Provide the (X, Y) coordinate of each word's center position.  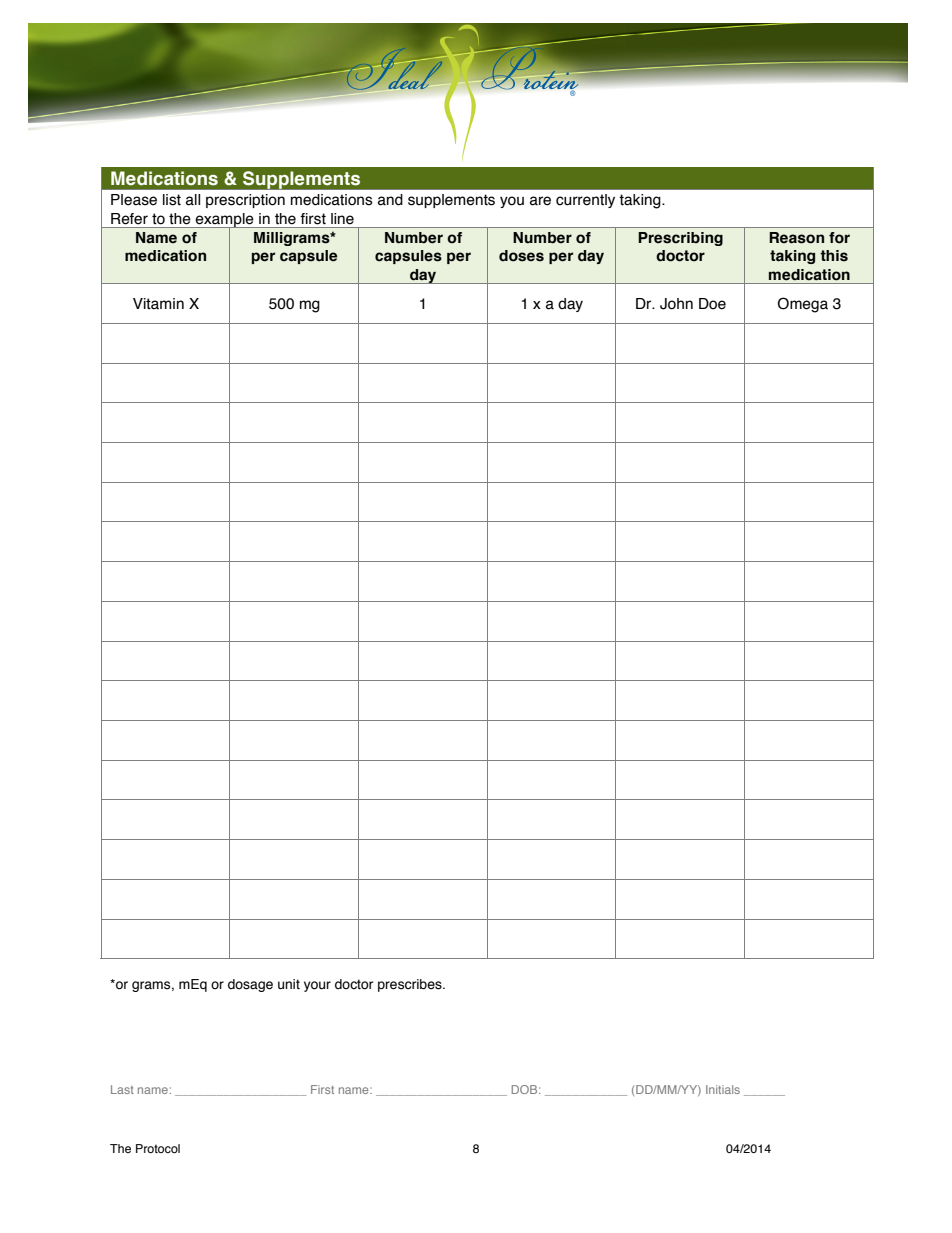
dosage (250, 985)
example (225, 221)
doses (521, 256)
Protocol (158, 1148)
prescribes (411, 985)
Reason (796, 238)
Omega (803, 305)
